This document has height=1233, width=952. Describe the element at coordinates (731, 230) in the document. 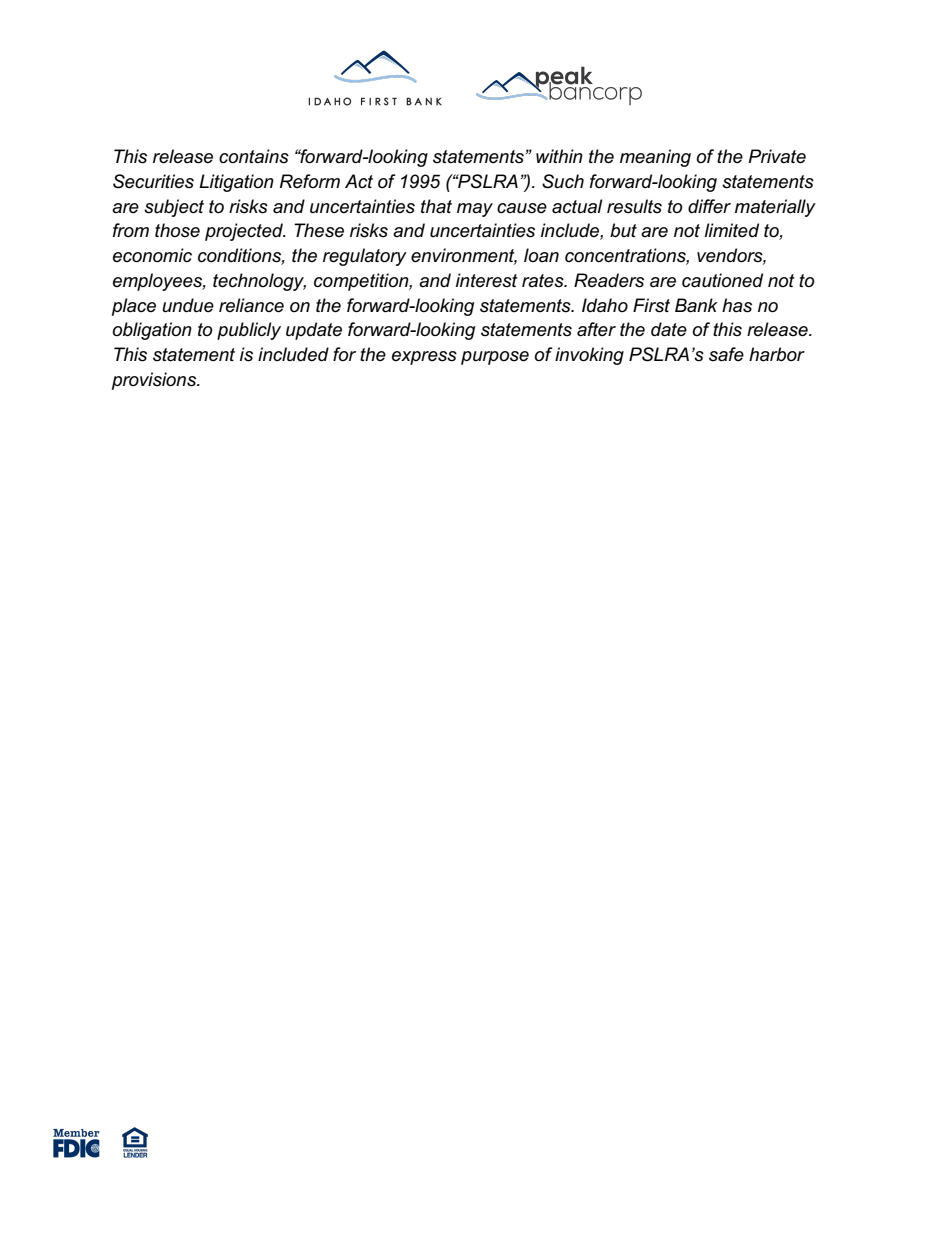

I see `limited` at that location.
